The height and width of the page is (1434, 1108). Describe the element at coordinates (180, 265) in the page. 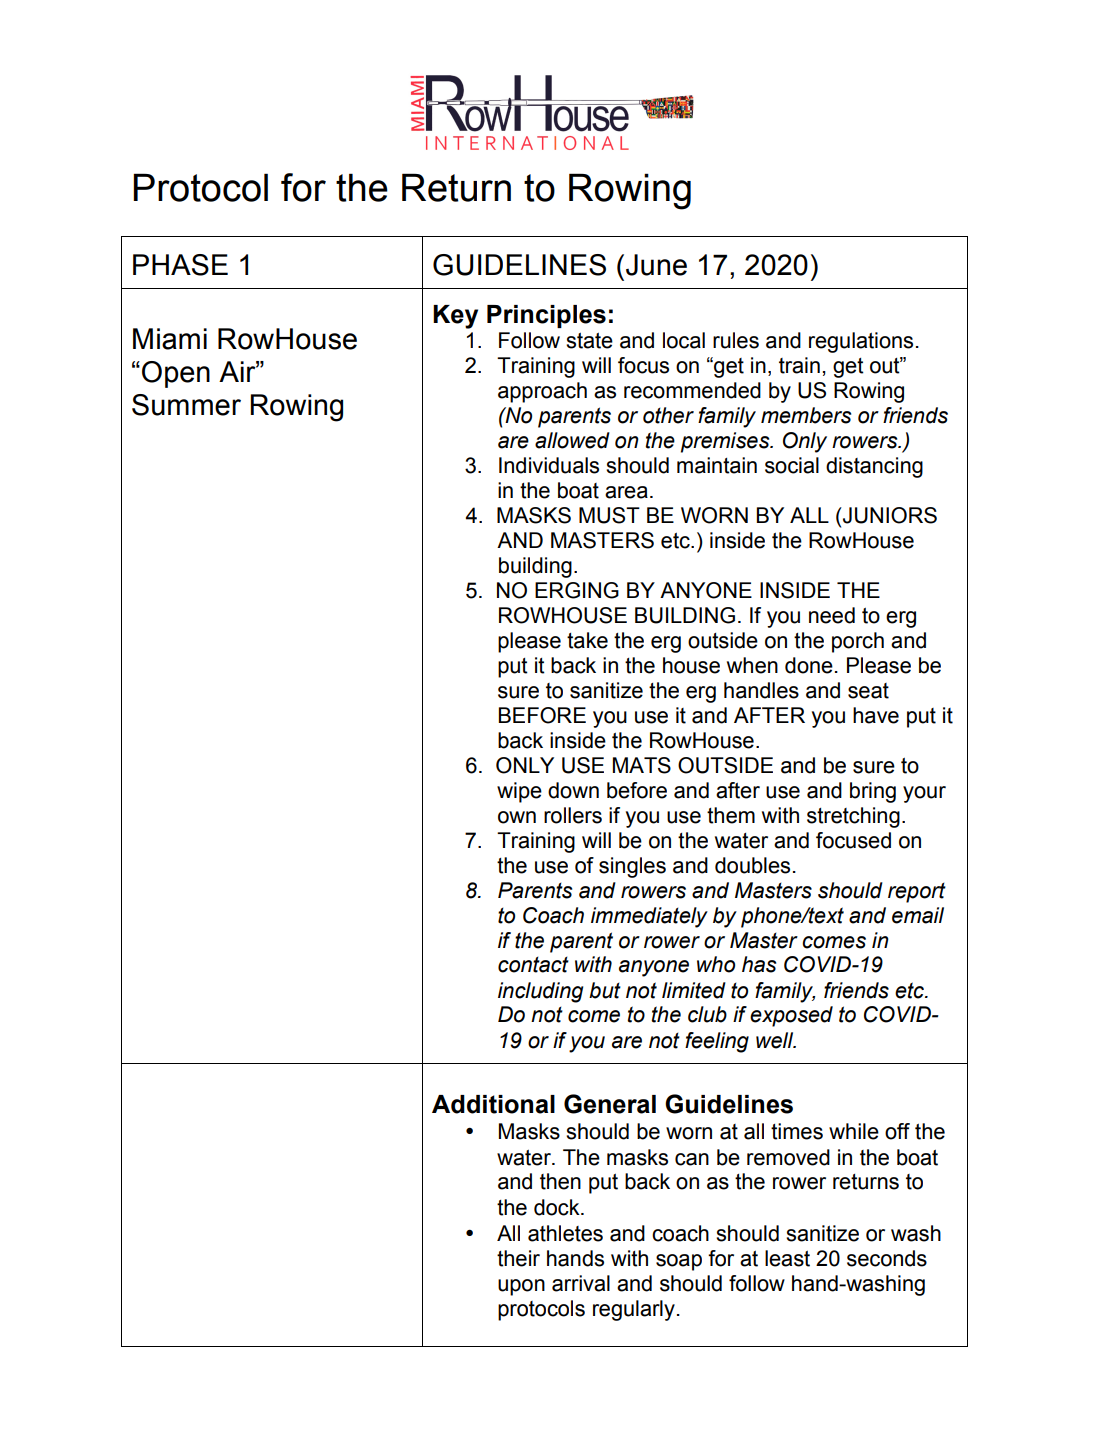

I see `PHASE` at that location.
